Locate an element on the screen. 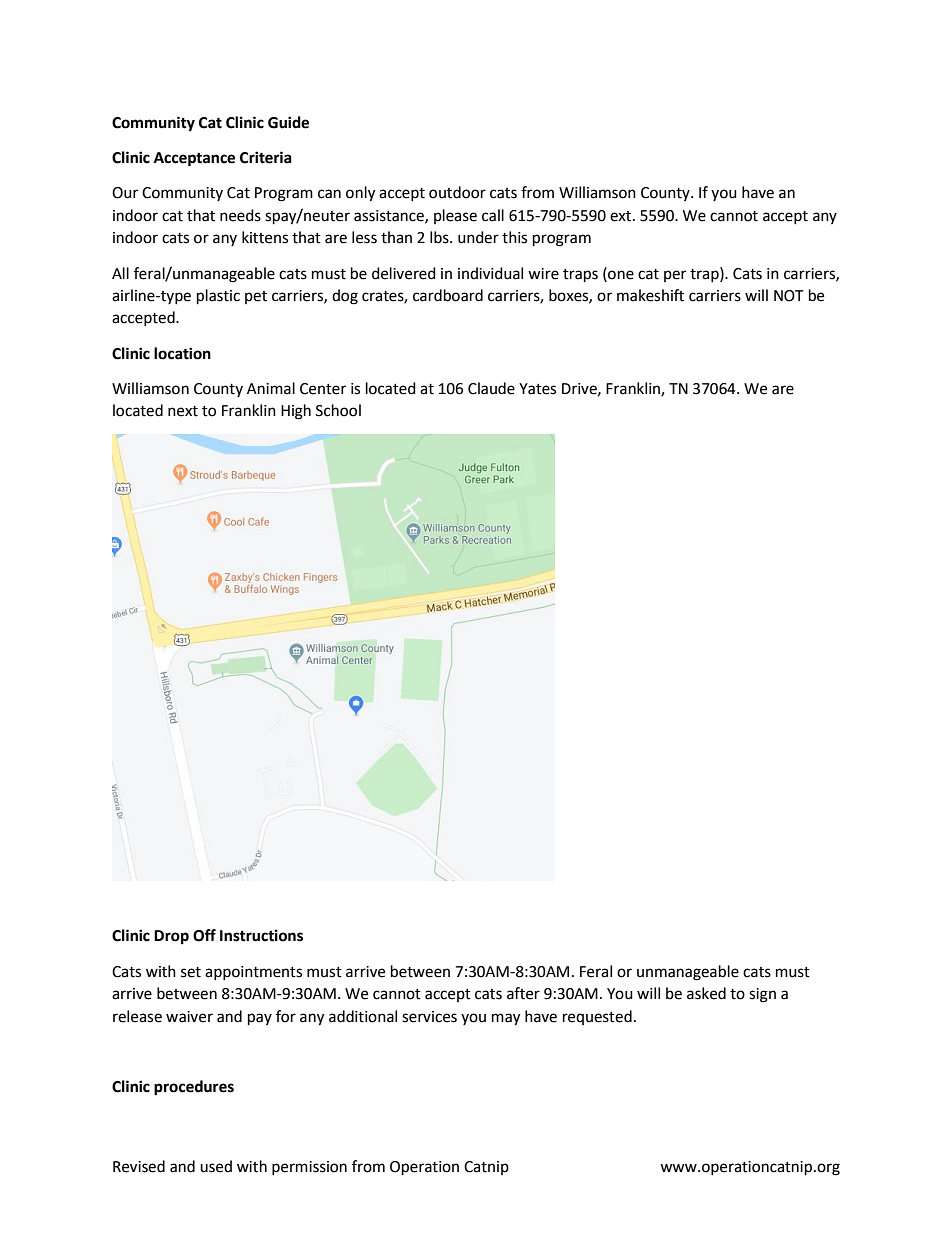 This screenshot has width=952, height=1233. Criteria is located at coordinates (266, 157).
